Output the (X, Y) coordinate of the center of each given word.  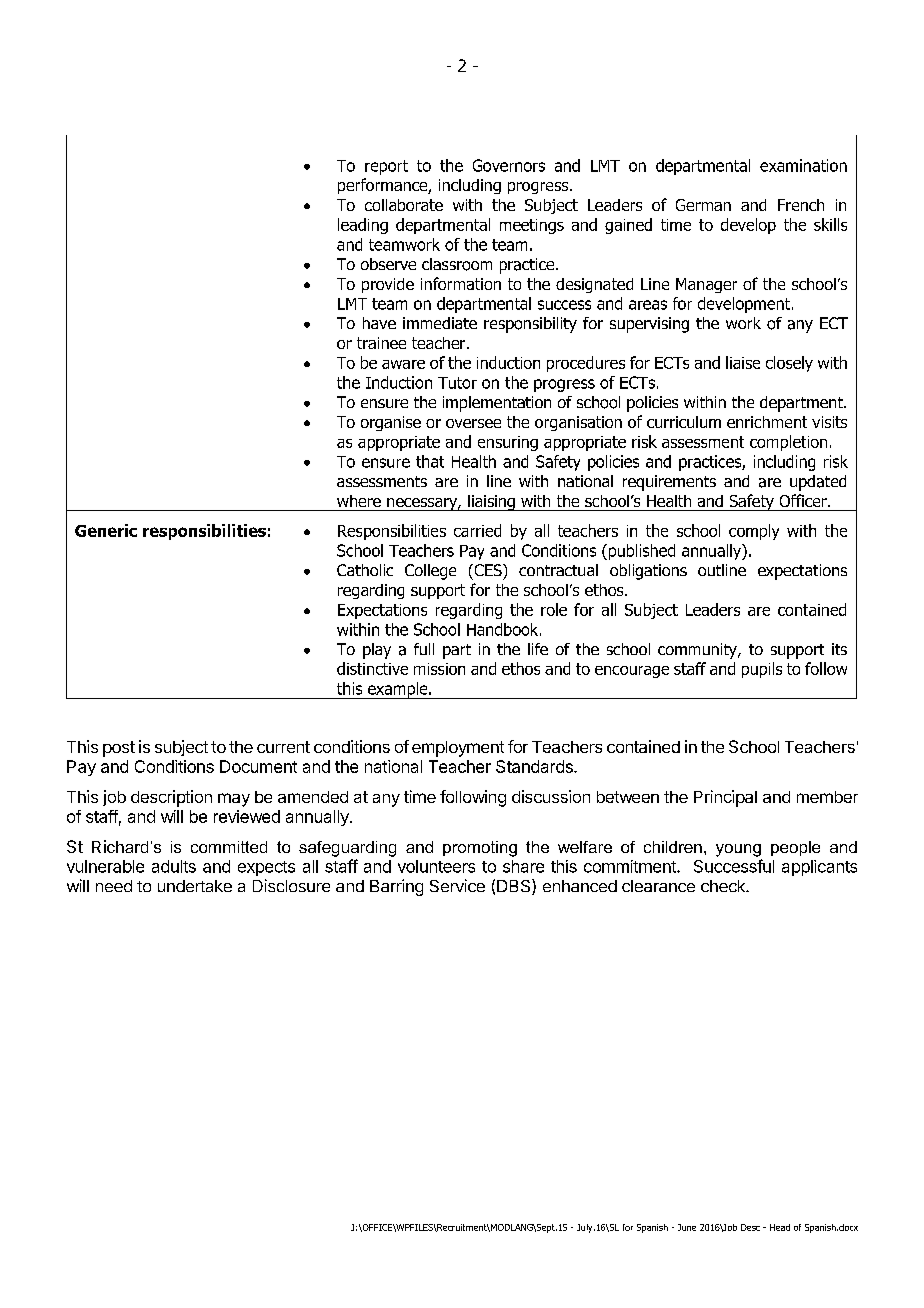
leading (363, 226)
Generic (106, 530)
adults (174, 866)
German (703, 205)
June (687, 1227)
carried (477, 530)
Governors (509, 165)
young (738, 850)
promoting (480, 849)
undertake (195, 886)
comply (754, 532)
